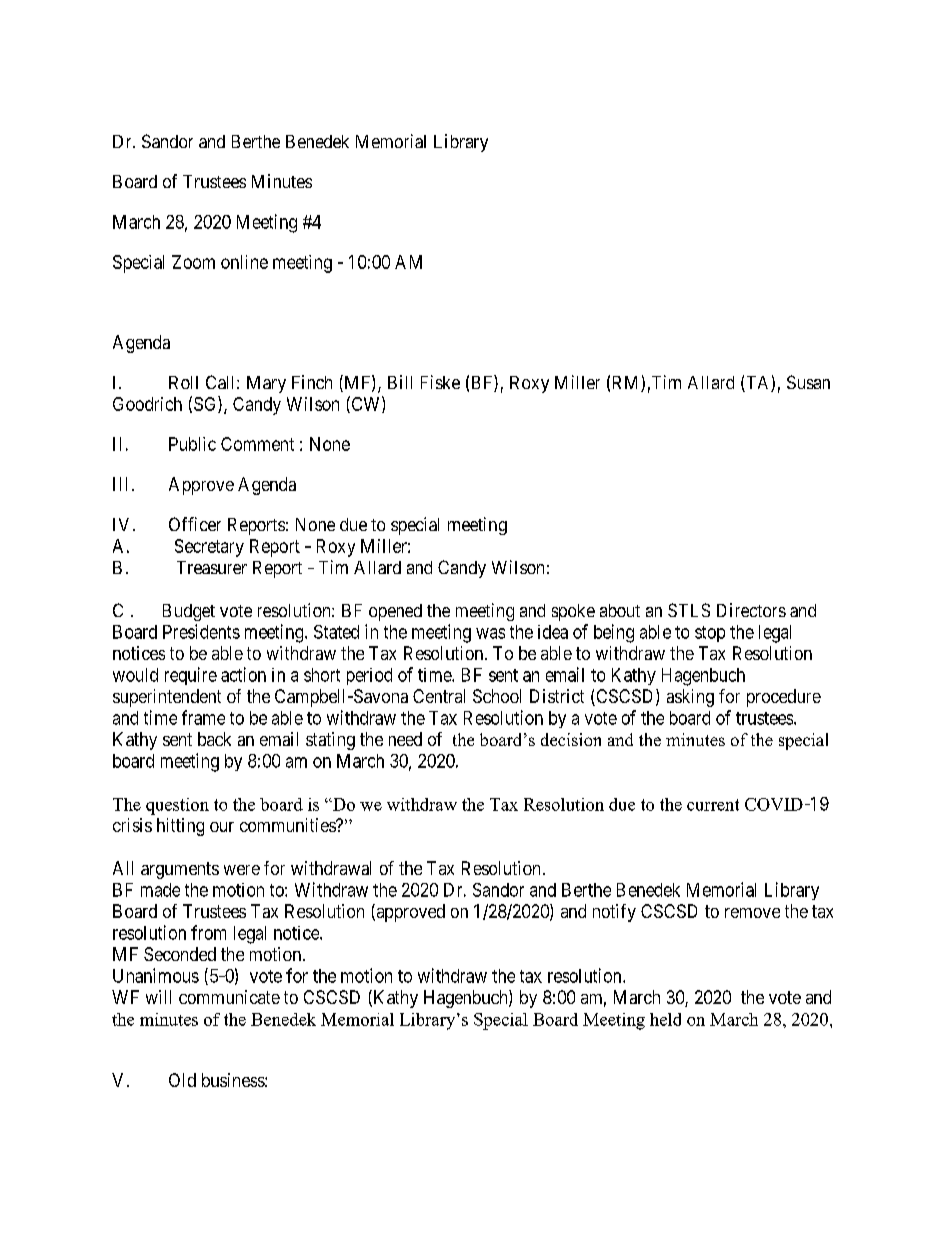  Describe the element at coordinates (191, 676) in the page. I see `require` at that location.
